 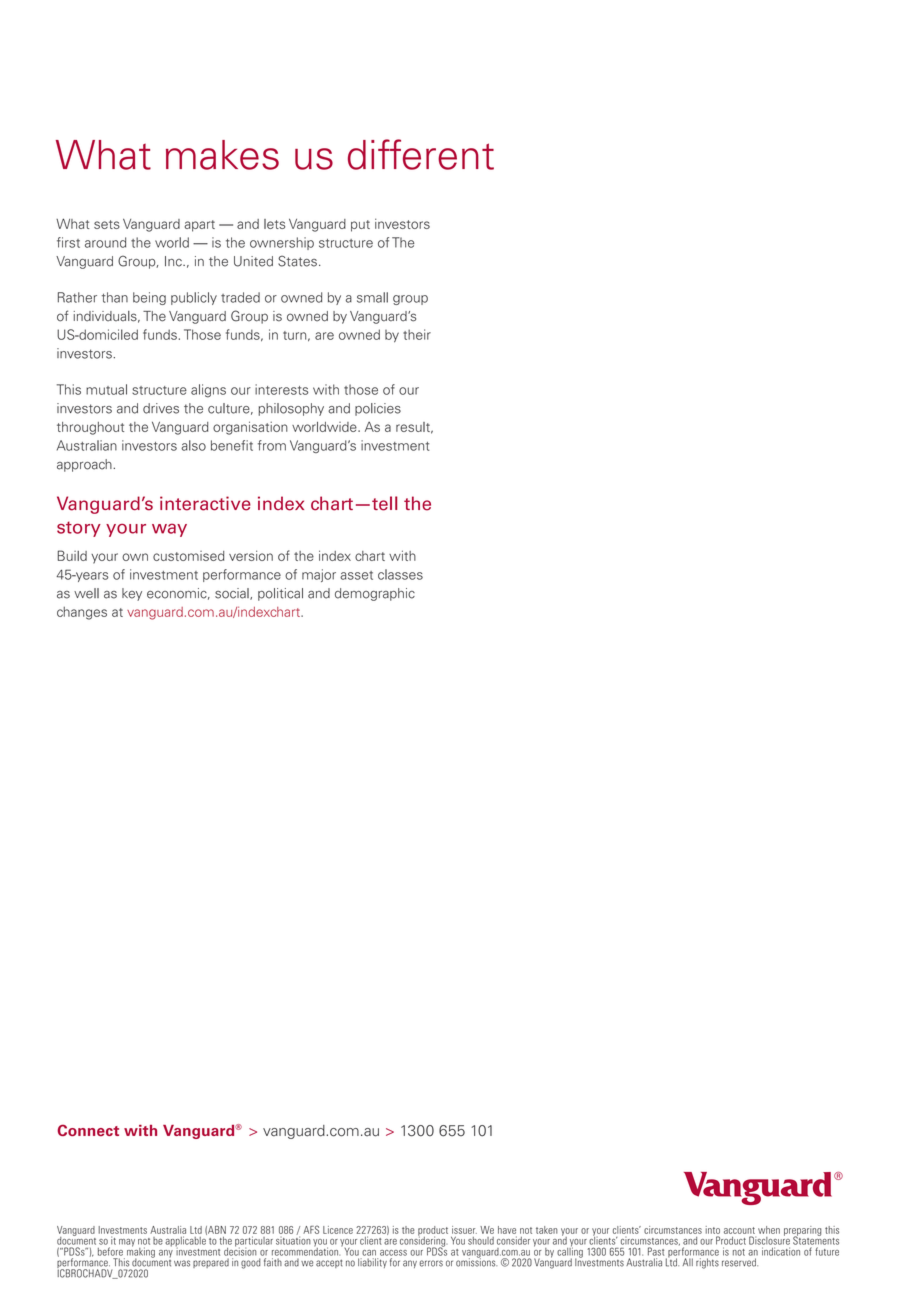 What do you see at coordinates (421, 154) in the screenshot?
I see `different` at bounding box center [421, 154].
